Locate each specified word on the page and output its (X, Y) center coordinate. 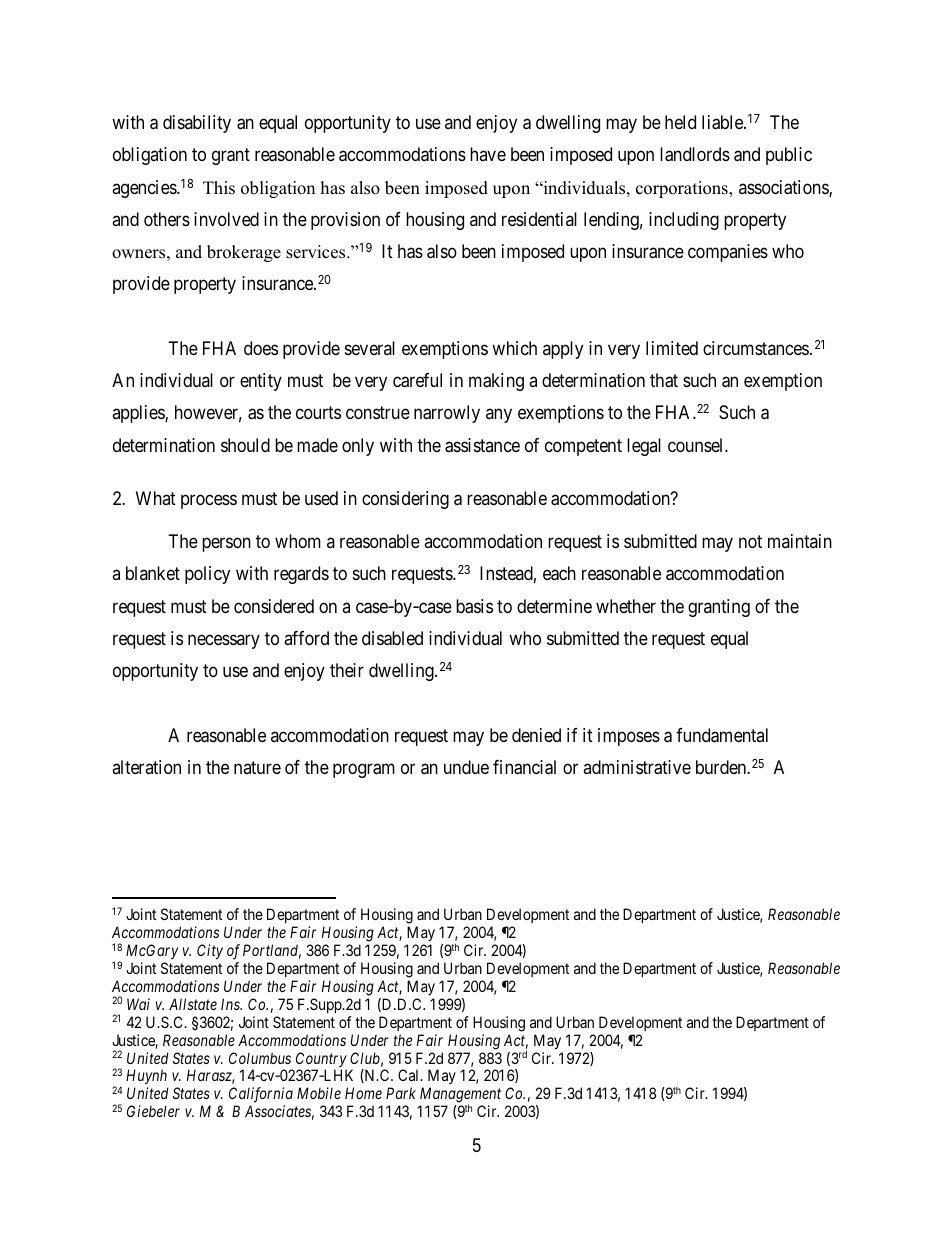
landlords (695, 154)
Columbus (260, 1058)
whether (626, 606)
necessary (224, 641)
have (488, 154)
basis (474, 606)
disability (197, 124)
